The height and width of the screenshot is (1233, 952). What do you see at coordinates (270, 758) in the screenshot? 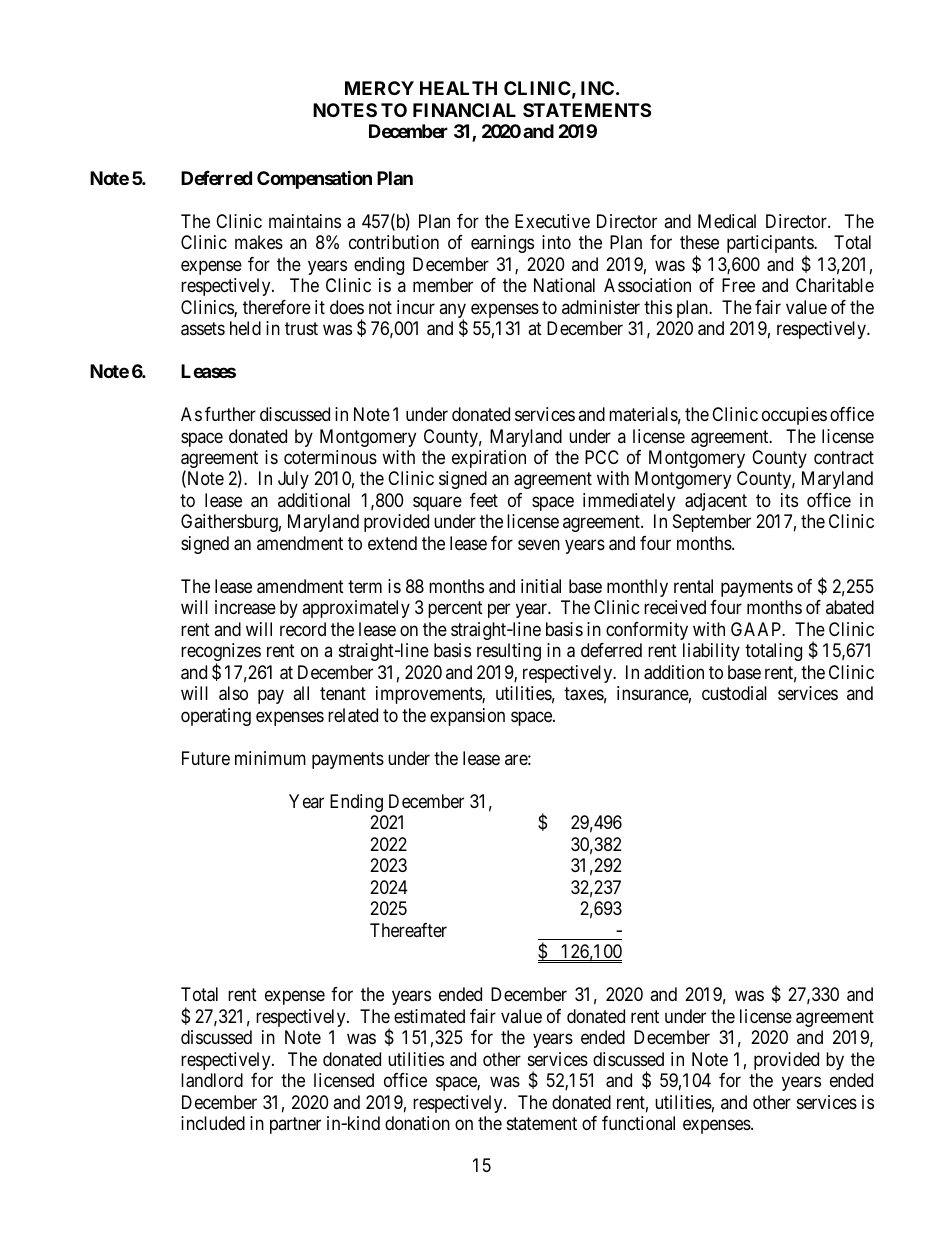
I see `minimum` at bounding box center [270, 758].
